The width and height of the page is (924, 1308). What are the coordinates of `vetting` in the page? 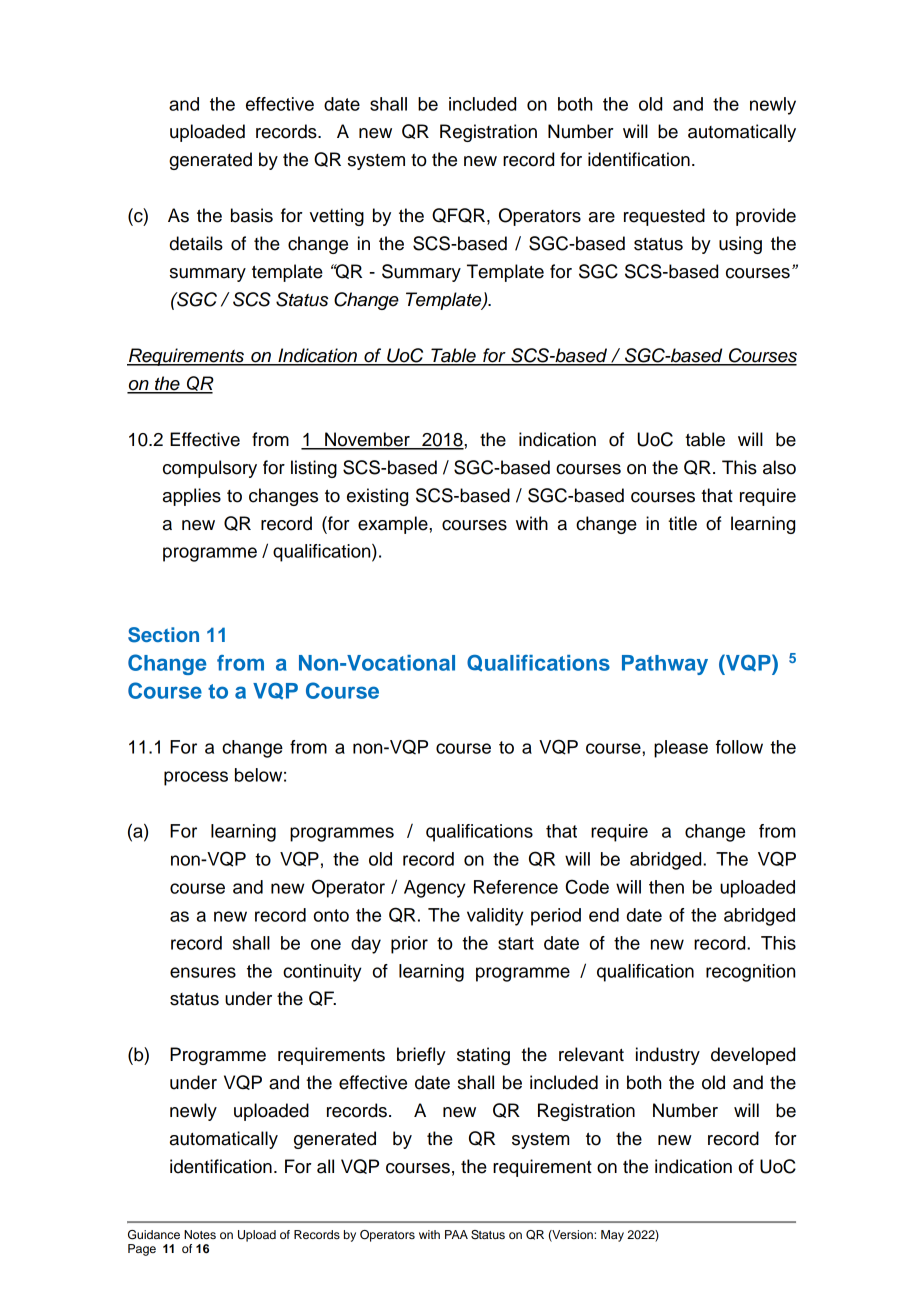 It's located at (337, 217).
